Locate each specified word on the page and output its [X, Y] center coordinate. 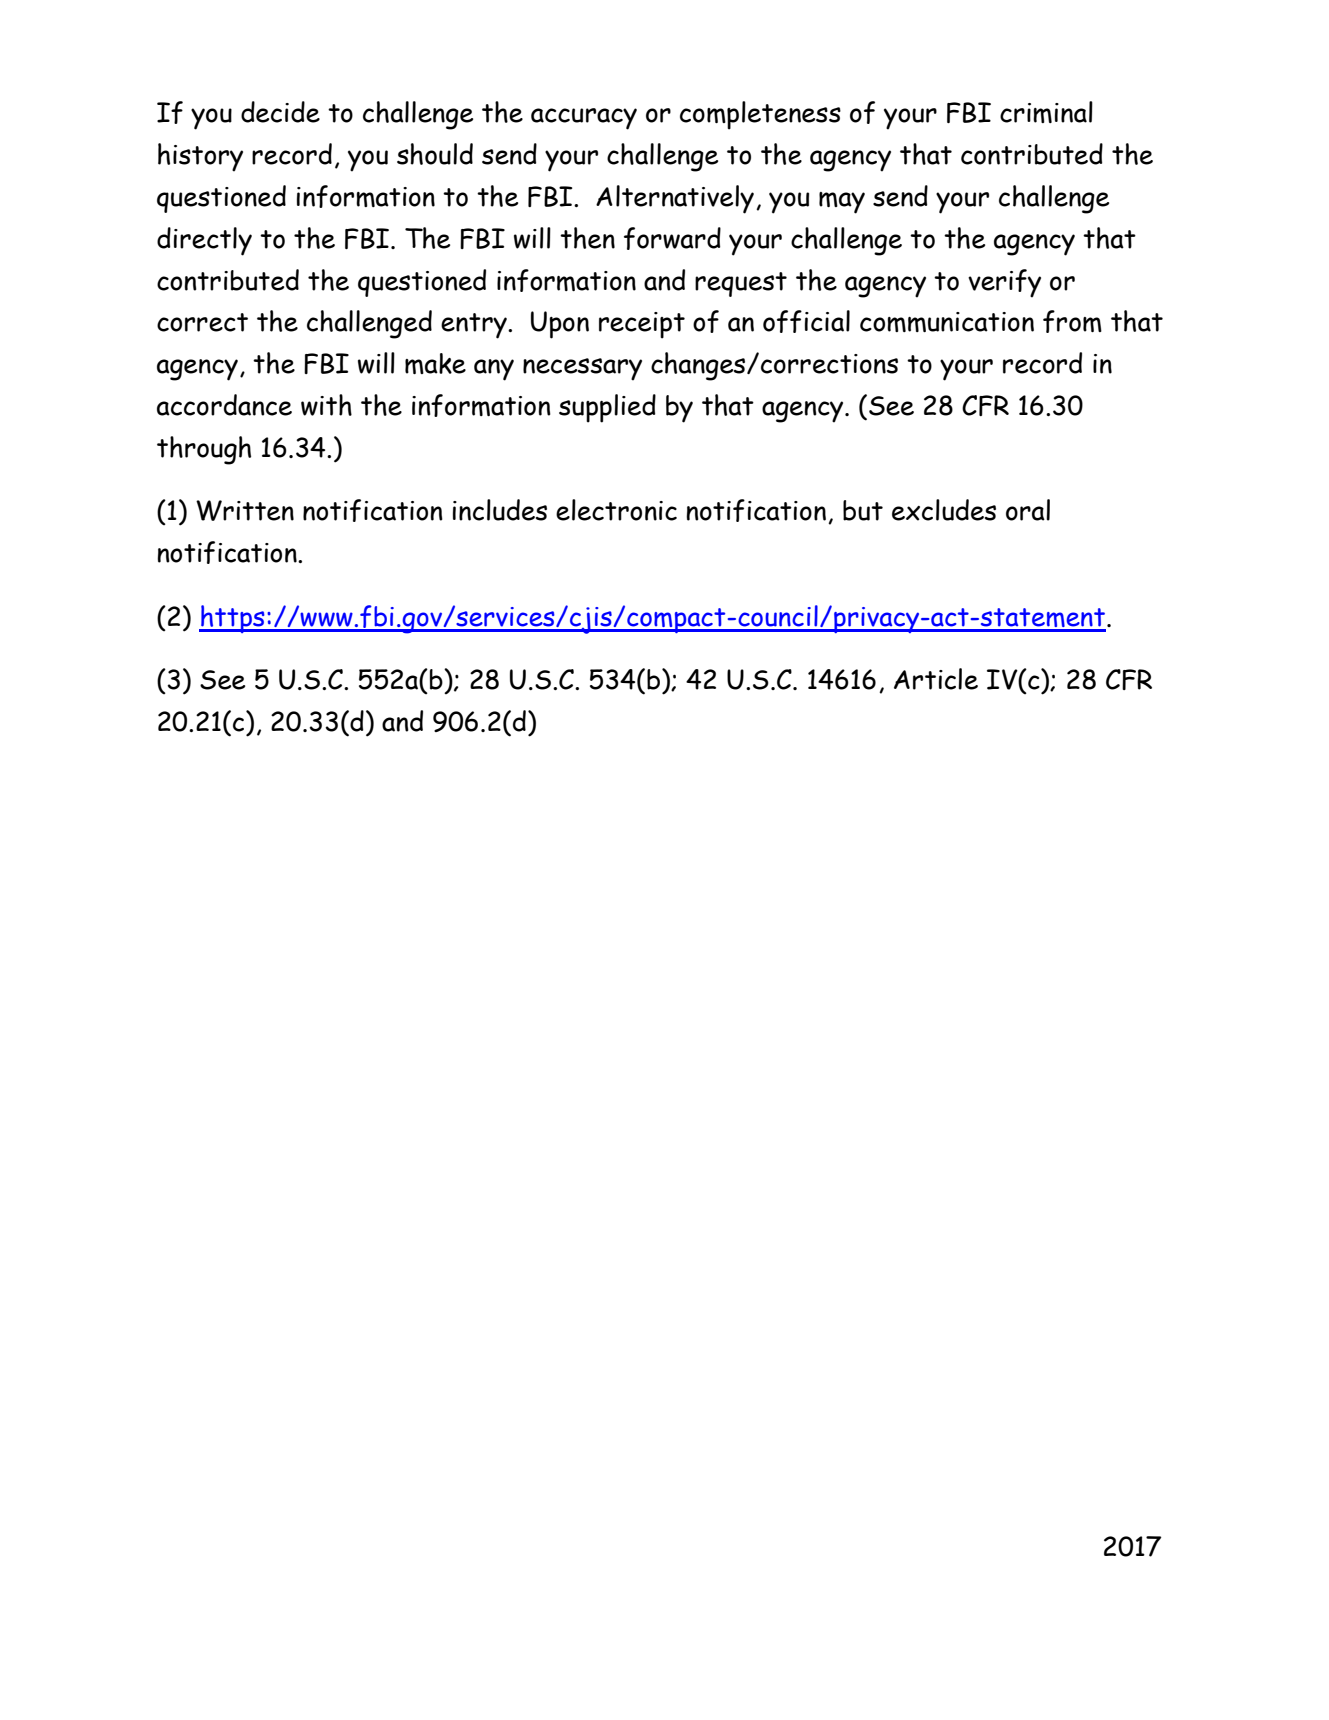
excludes [944, 510]
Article [936, 679]
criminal [1046, 112]
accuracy [584, 119]
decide [280, 112]
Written [245, 510]
